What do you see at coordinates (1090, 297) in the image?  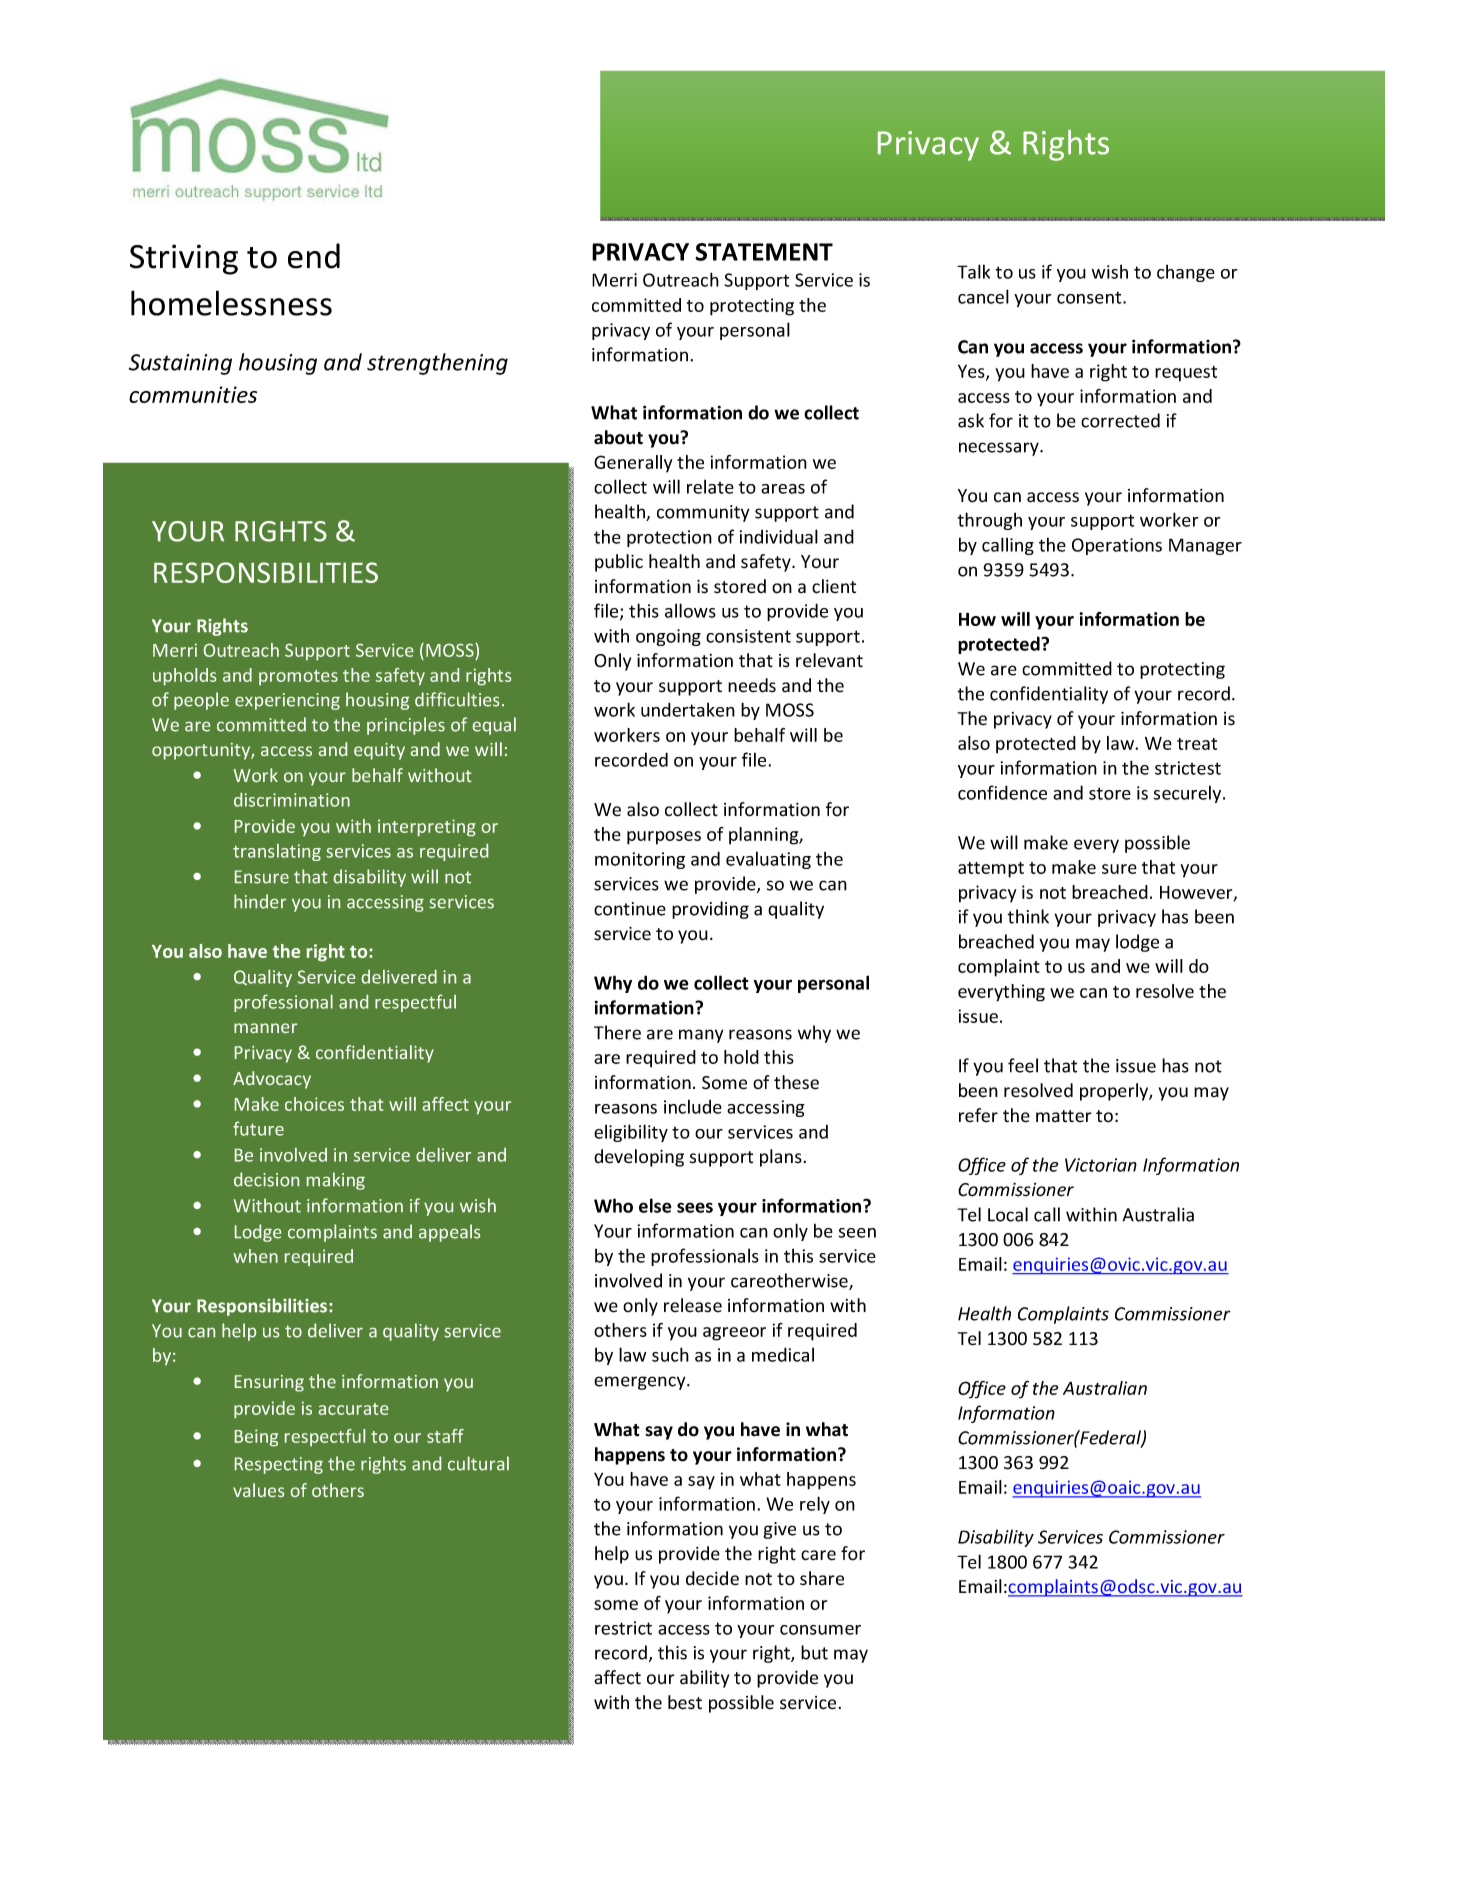 I see `consent` at bounding box center [1090, 297].
